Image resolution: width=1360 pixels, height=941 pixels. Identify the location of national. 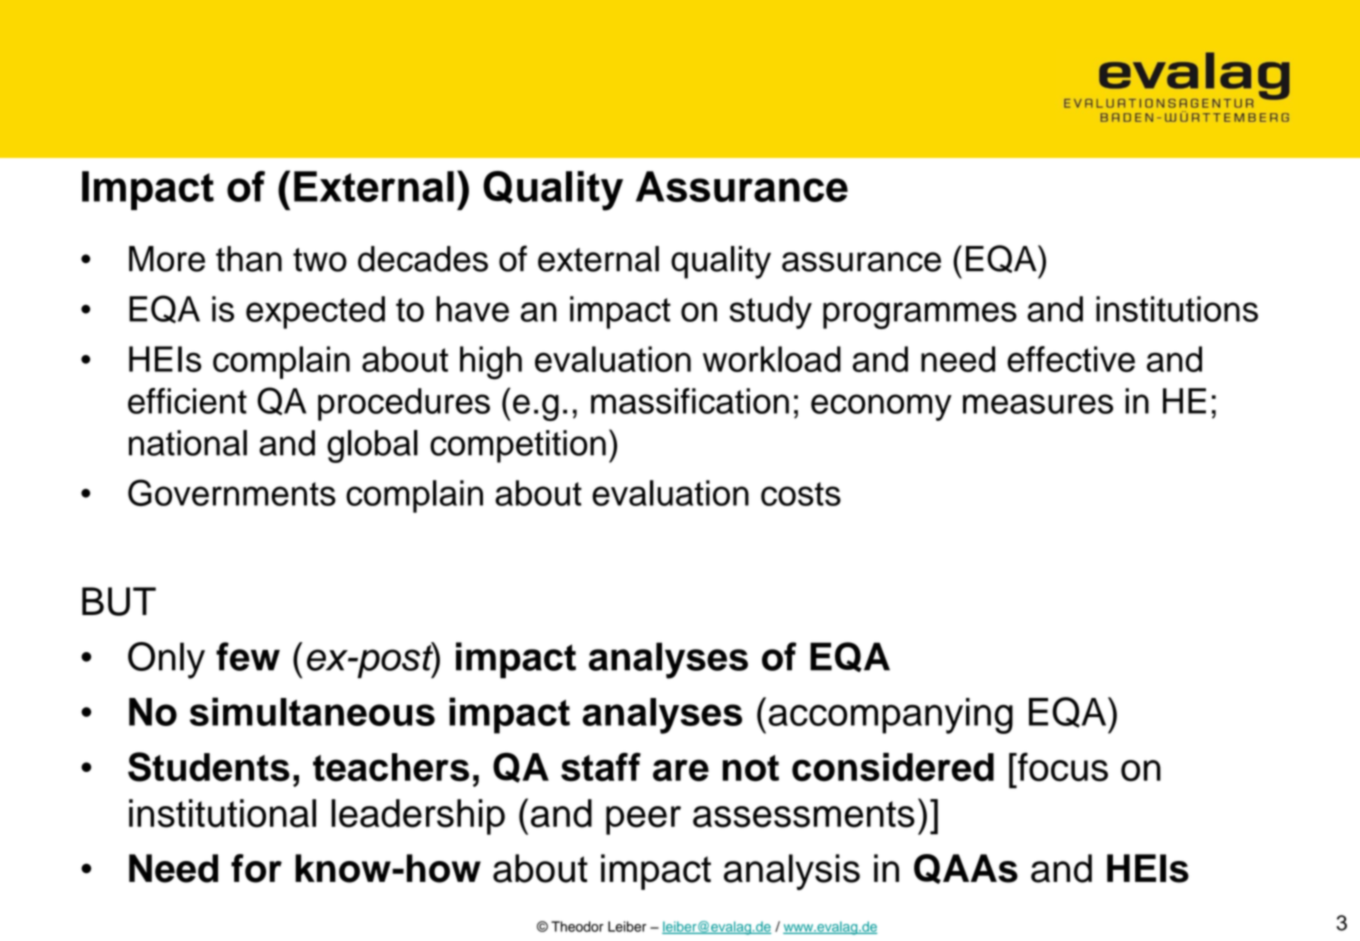
(188, 443).
